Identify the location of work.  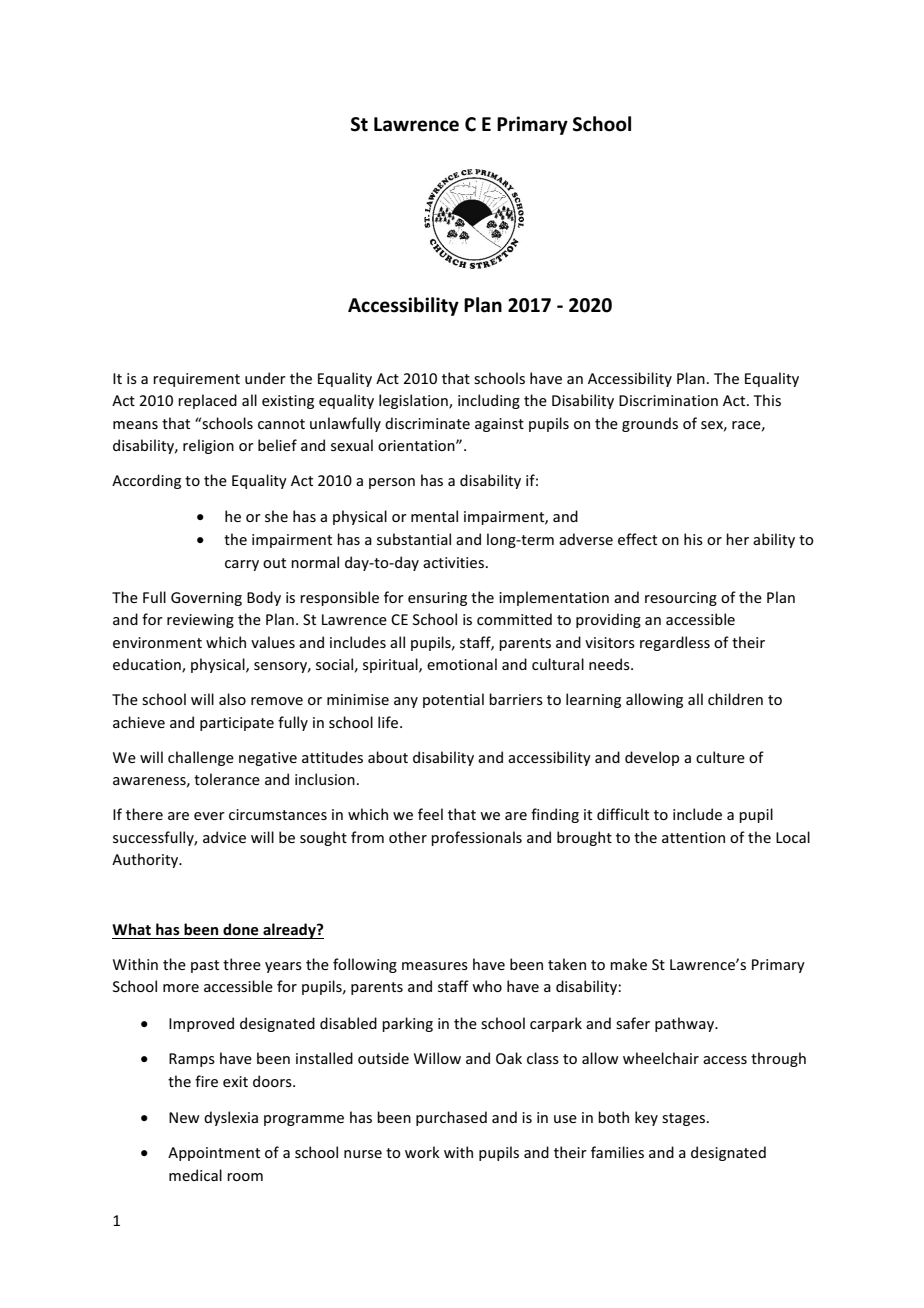
(422, 1152).
